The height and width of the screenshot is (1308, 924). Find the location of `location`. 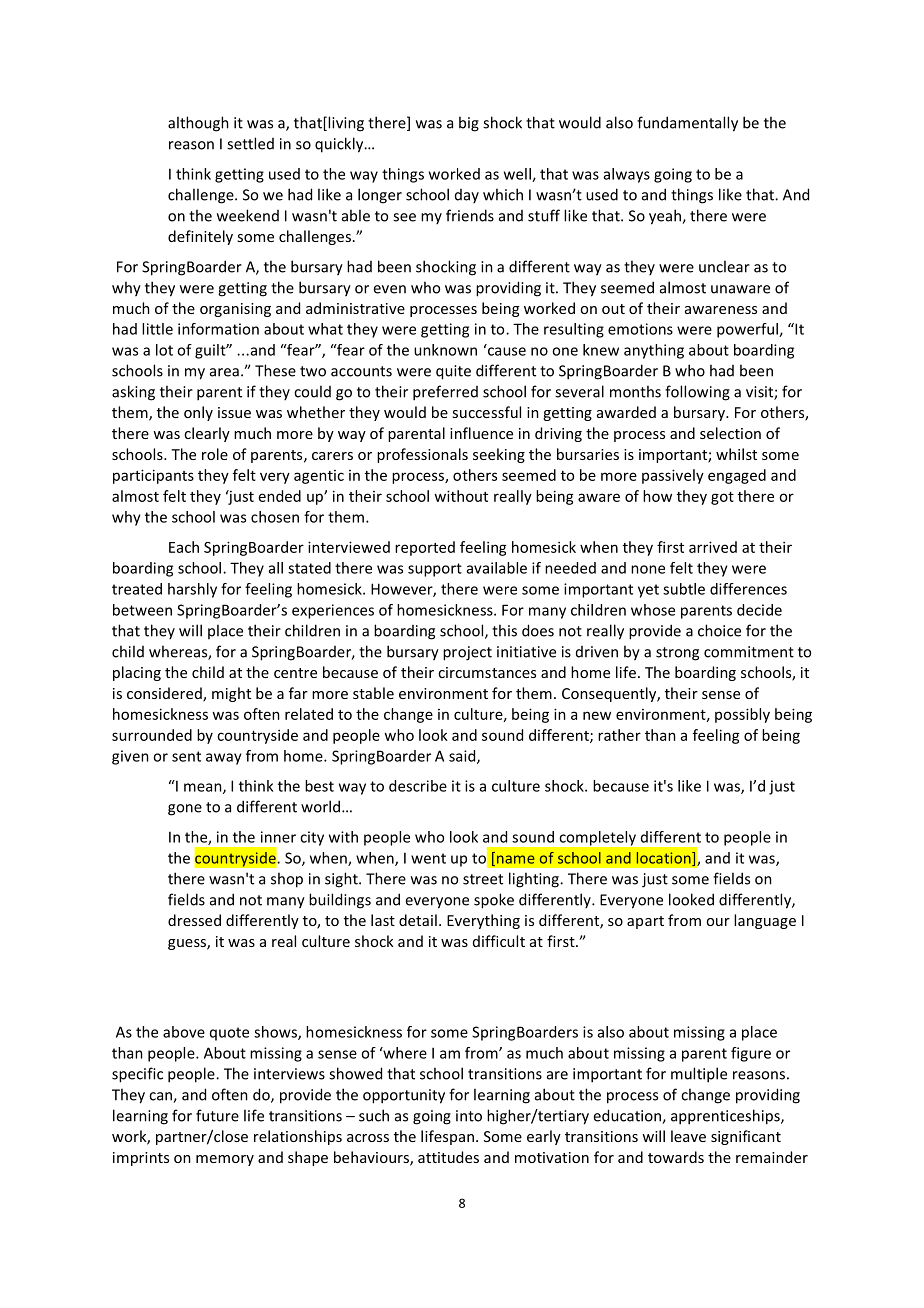

location is located at coordinates (665, 859).
